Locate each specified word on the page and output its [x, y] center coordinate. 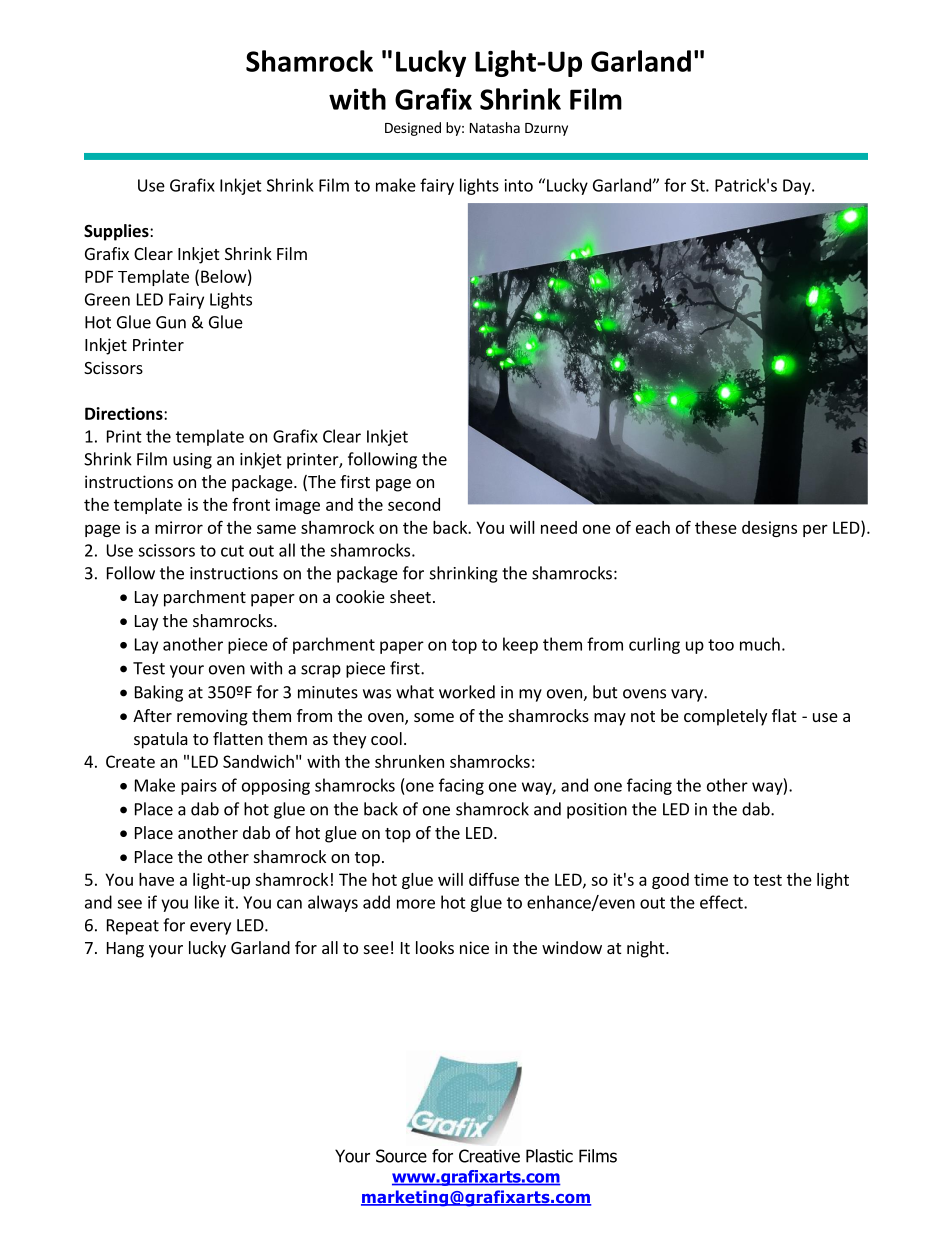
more [416, 904]
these [716, 527]
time [711, 879]
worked [467, 692]
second [414, 504]
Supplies [117, 232]
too [721, 645]
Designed [413, 129]
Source [401, 1156]
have [156, 879]
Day [798, 187]
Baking [159, 693]
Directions [125, 413]
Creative [489, 1156]
